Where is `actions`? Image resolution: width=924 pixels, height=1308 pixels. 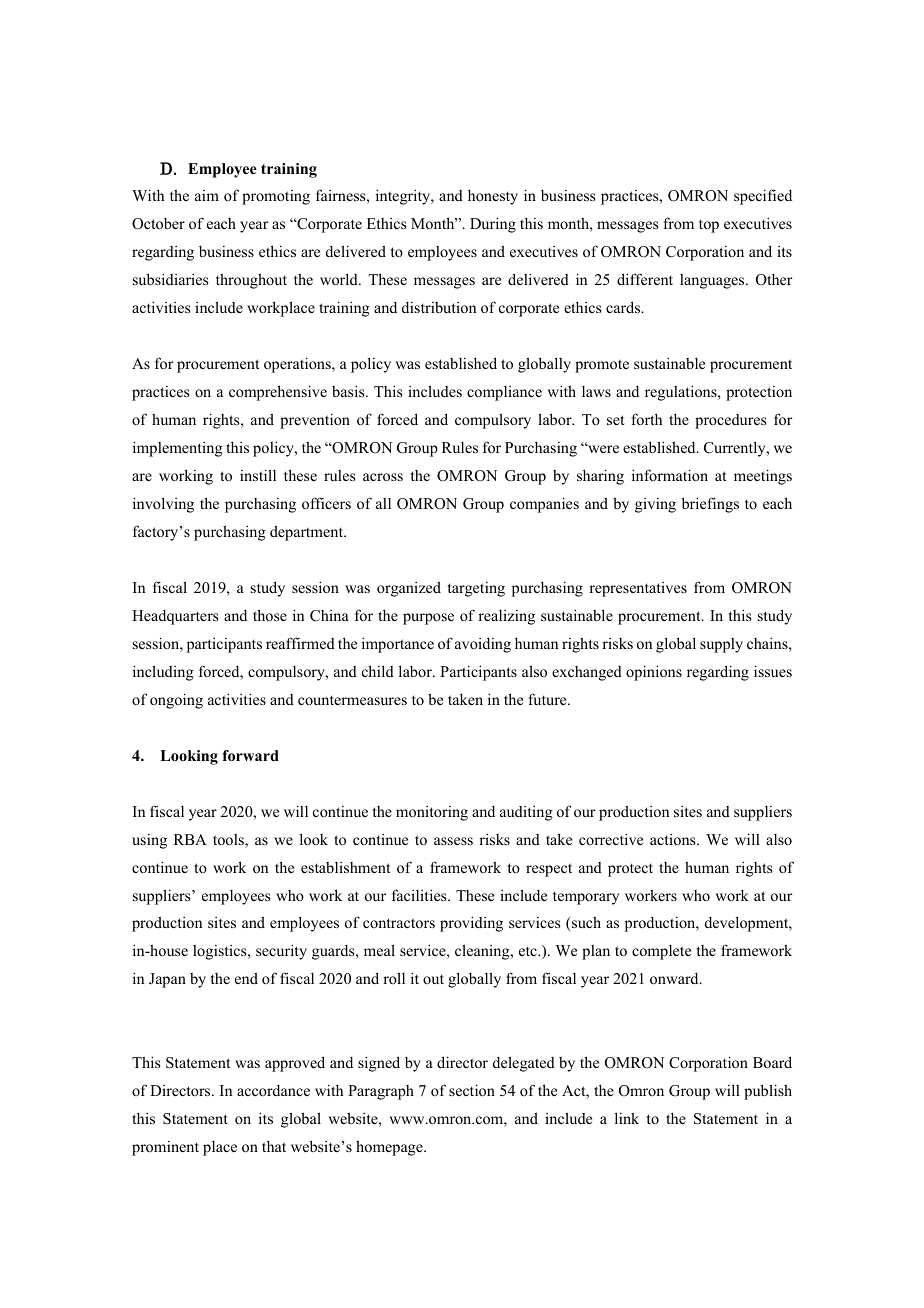 actions is located at coordinates (674, 839).
